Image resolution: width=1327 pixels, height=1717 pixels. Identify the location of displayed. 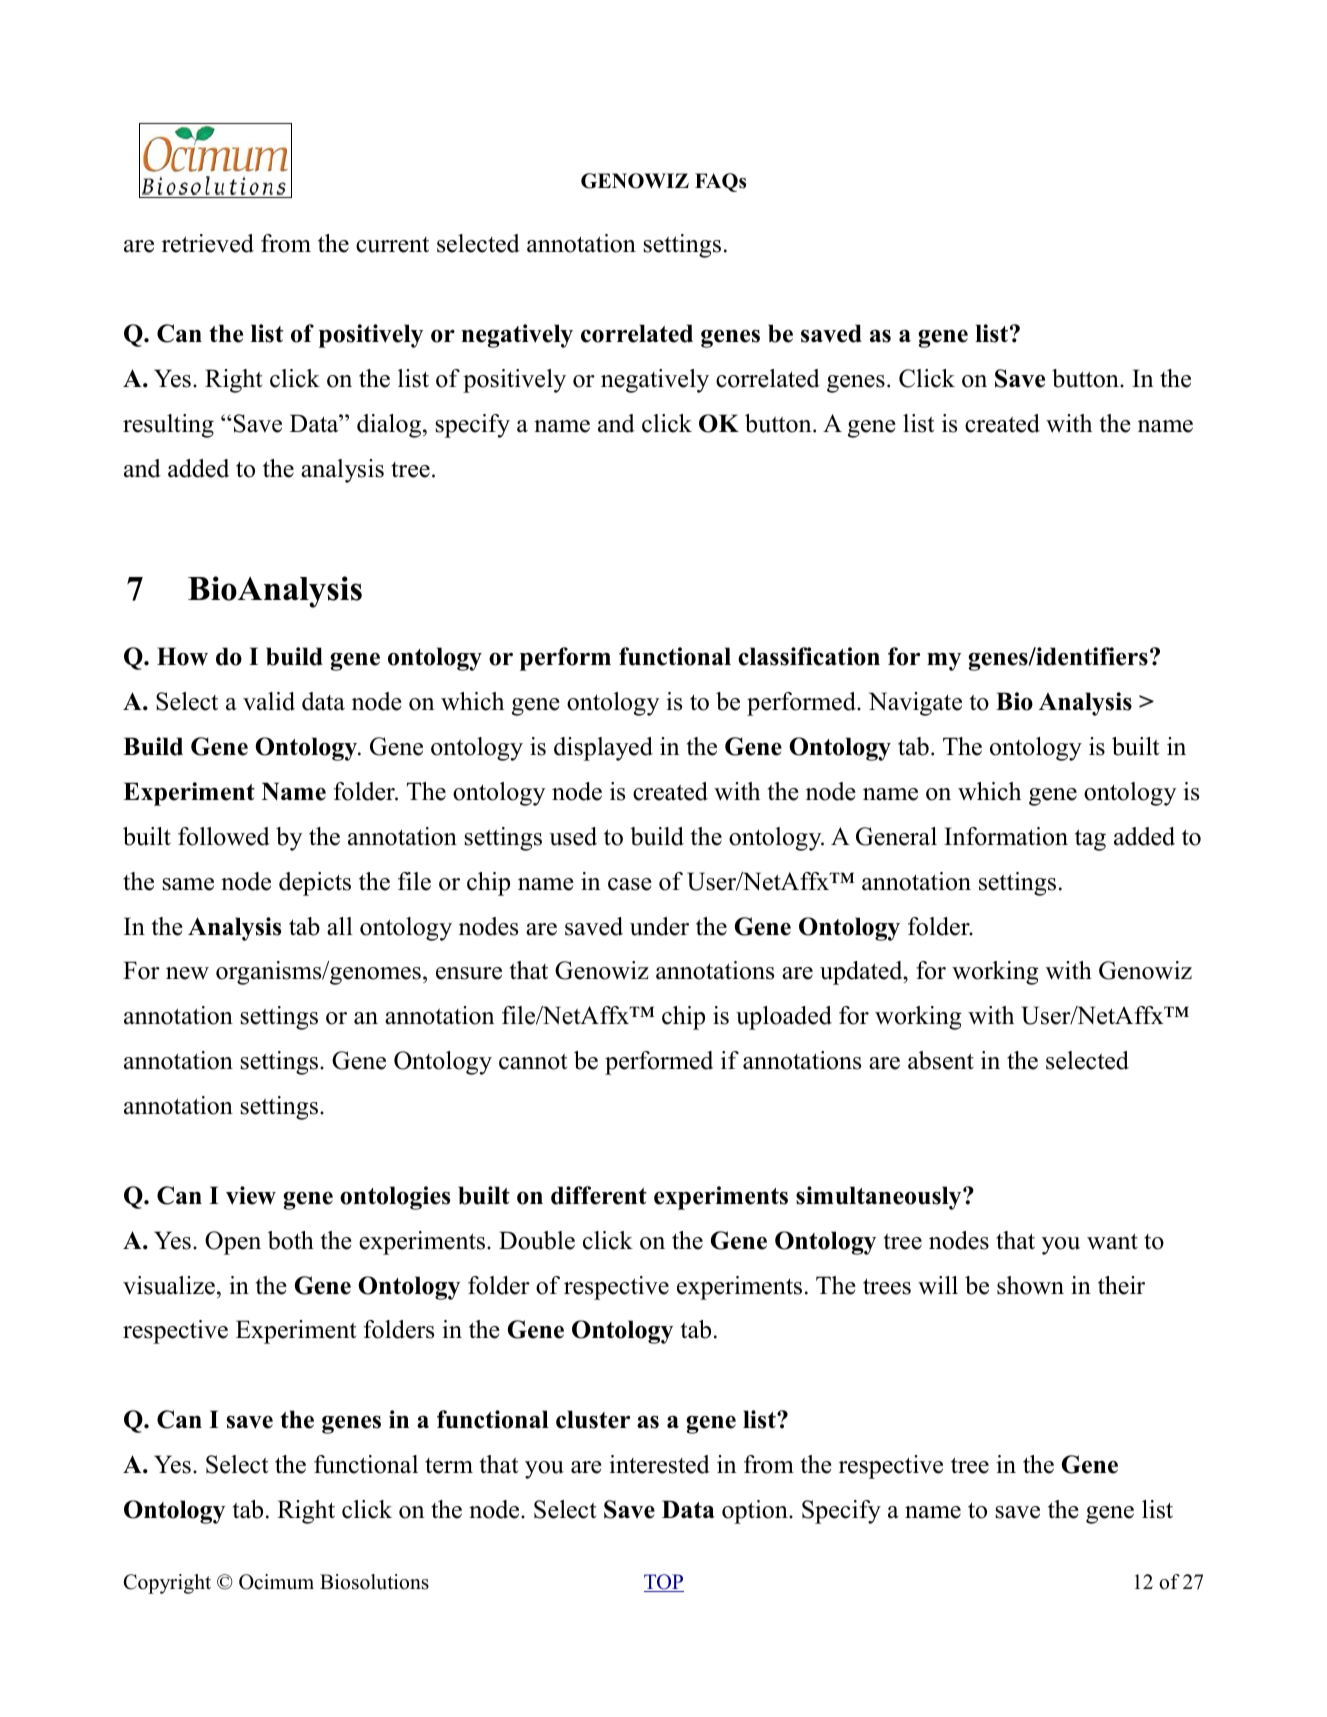
(603, 749).
